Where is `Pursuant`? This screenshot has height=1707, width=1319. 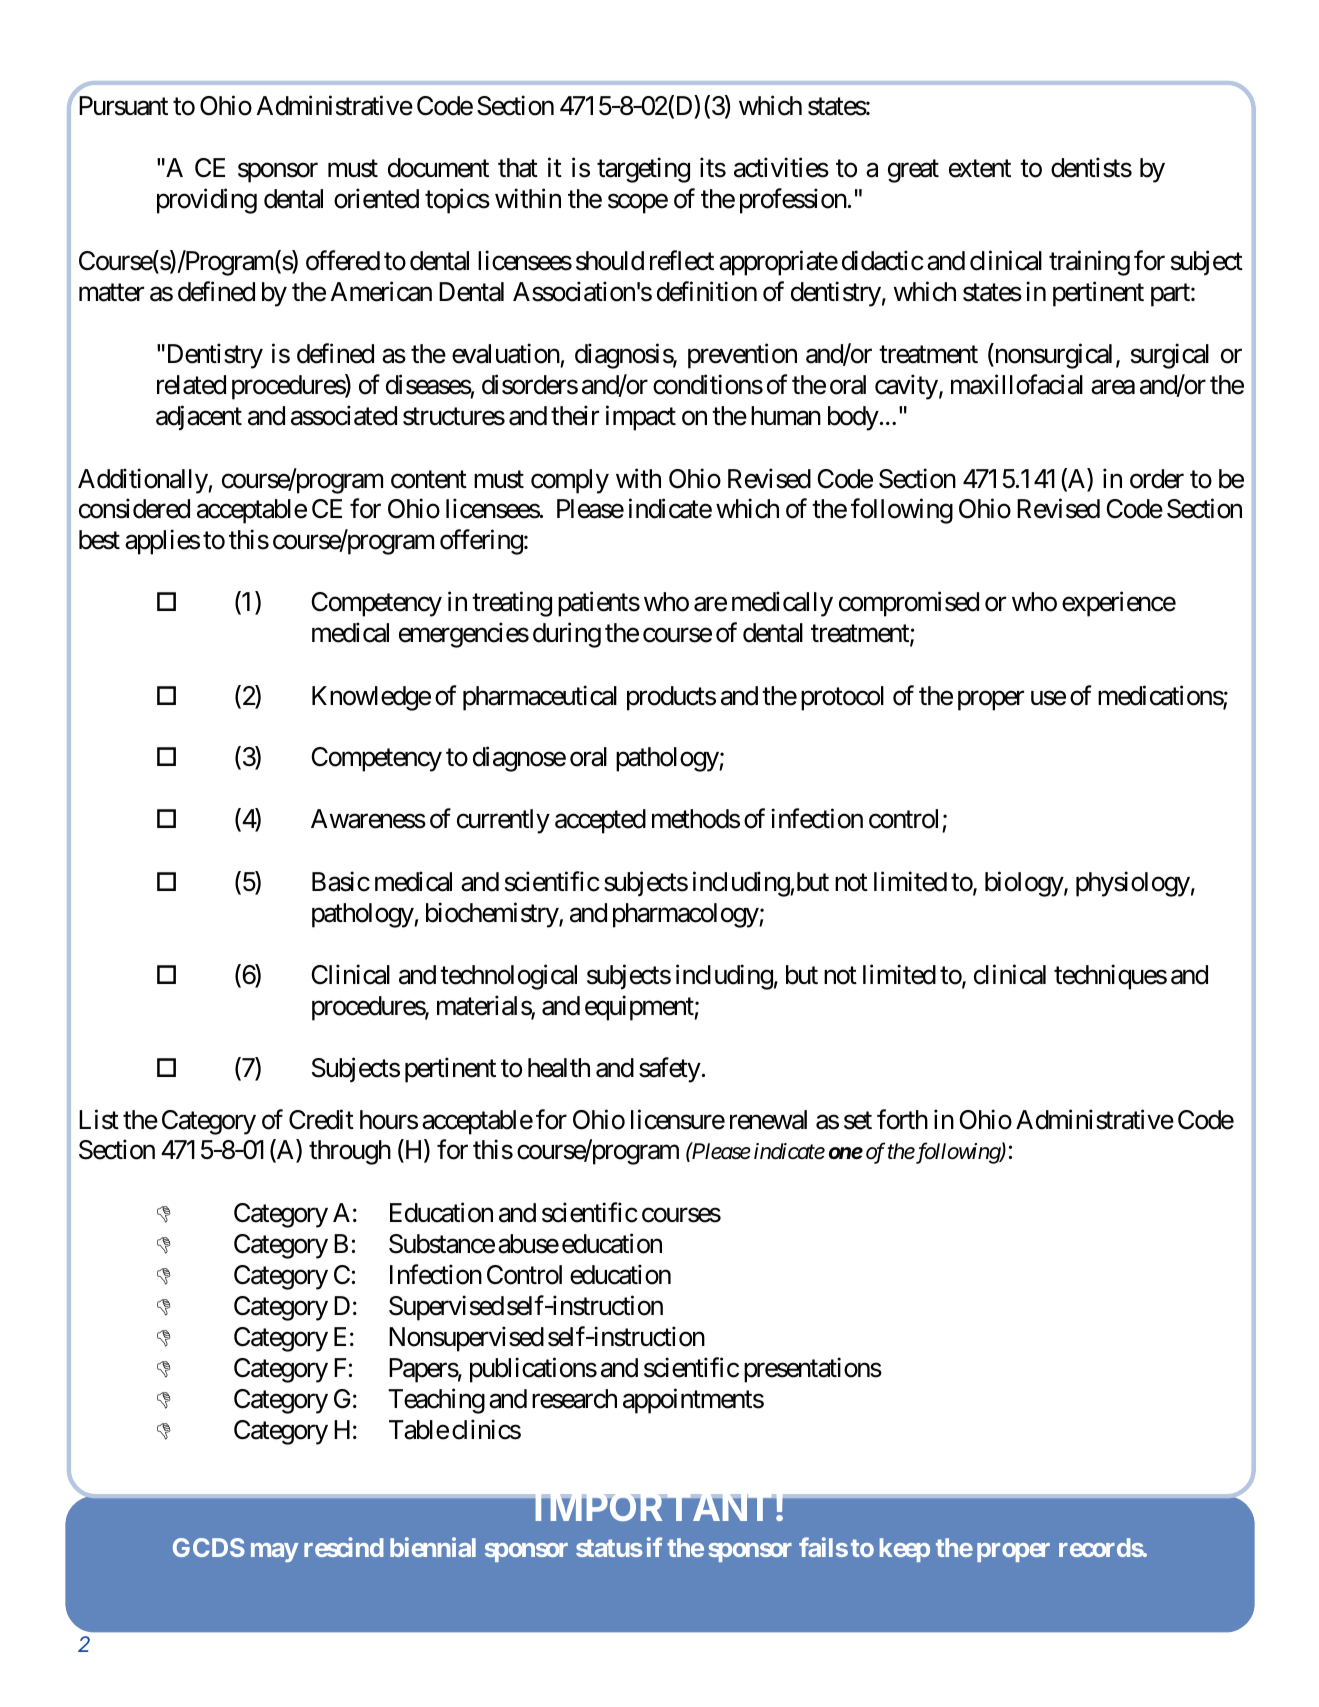
Pursuant is located at coordinates (123, 106).
